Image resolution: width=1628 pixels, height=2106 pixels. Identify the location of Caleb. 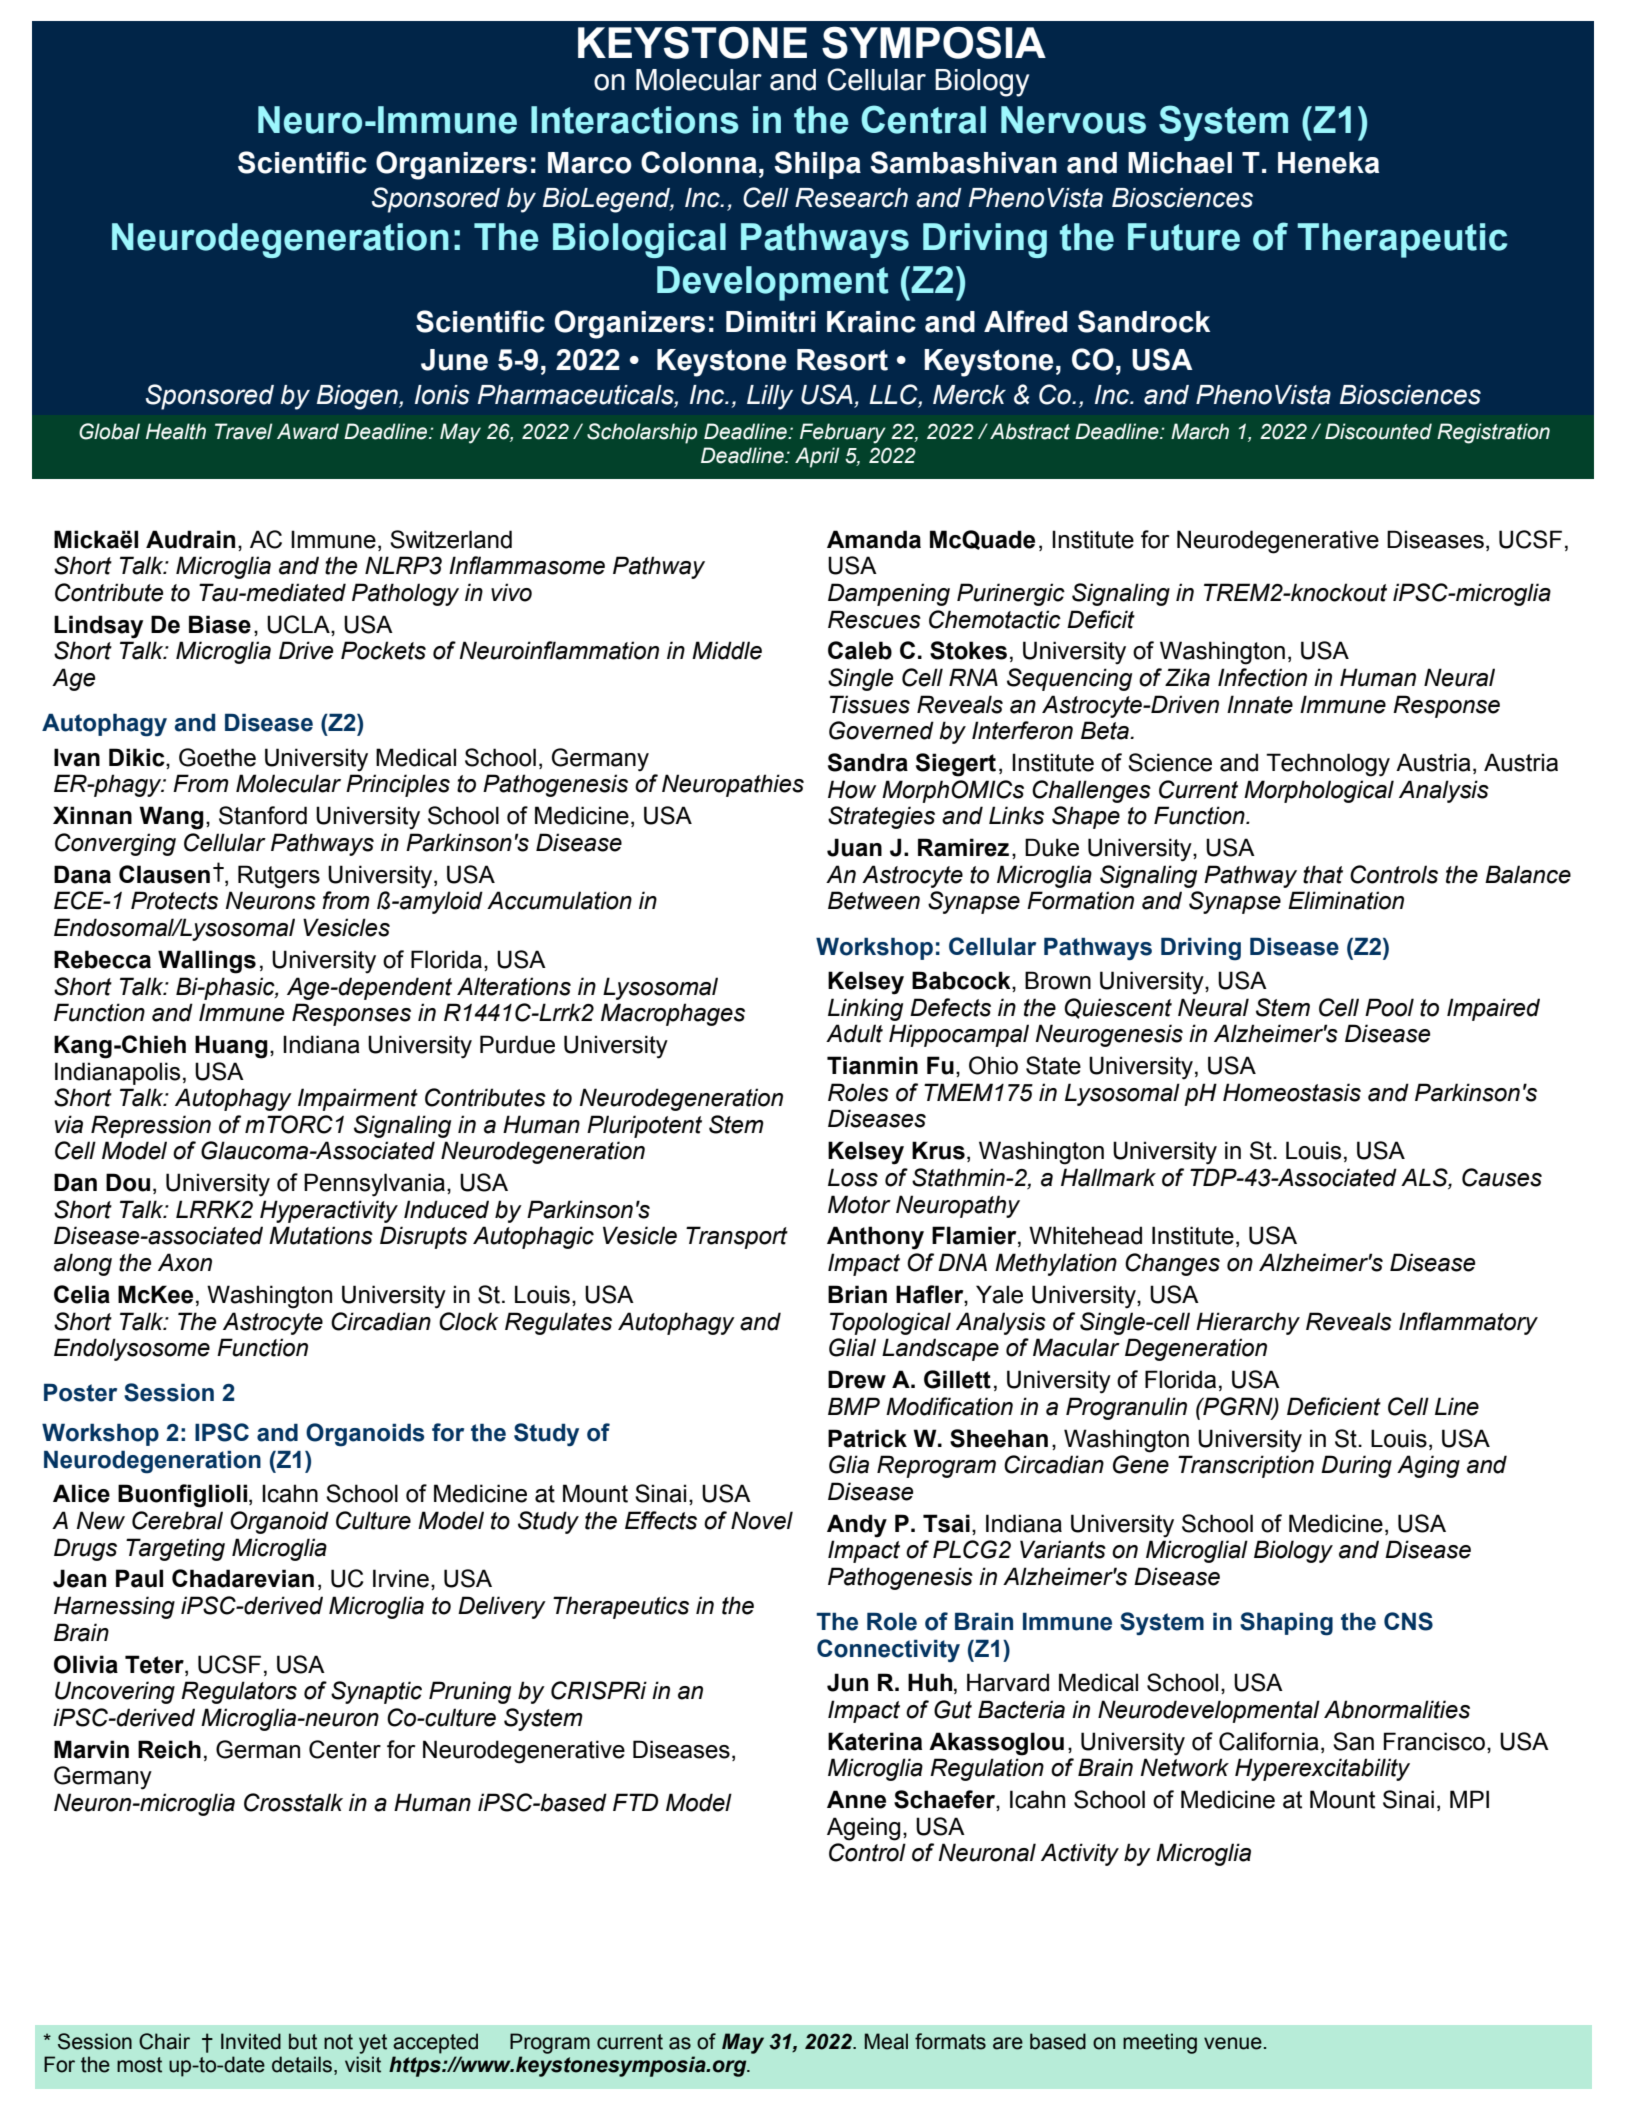
(860, 650).
